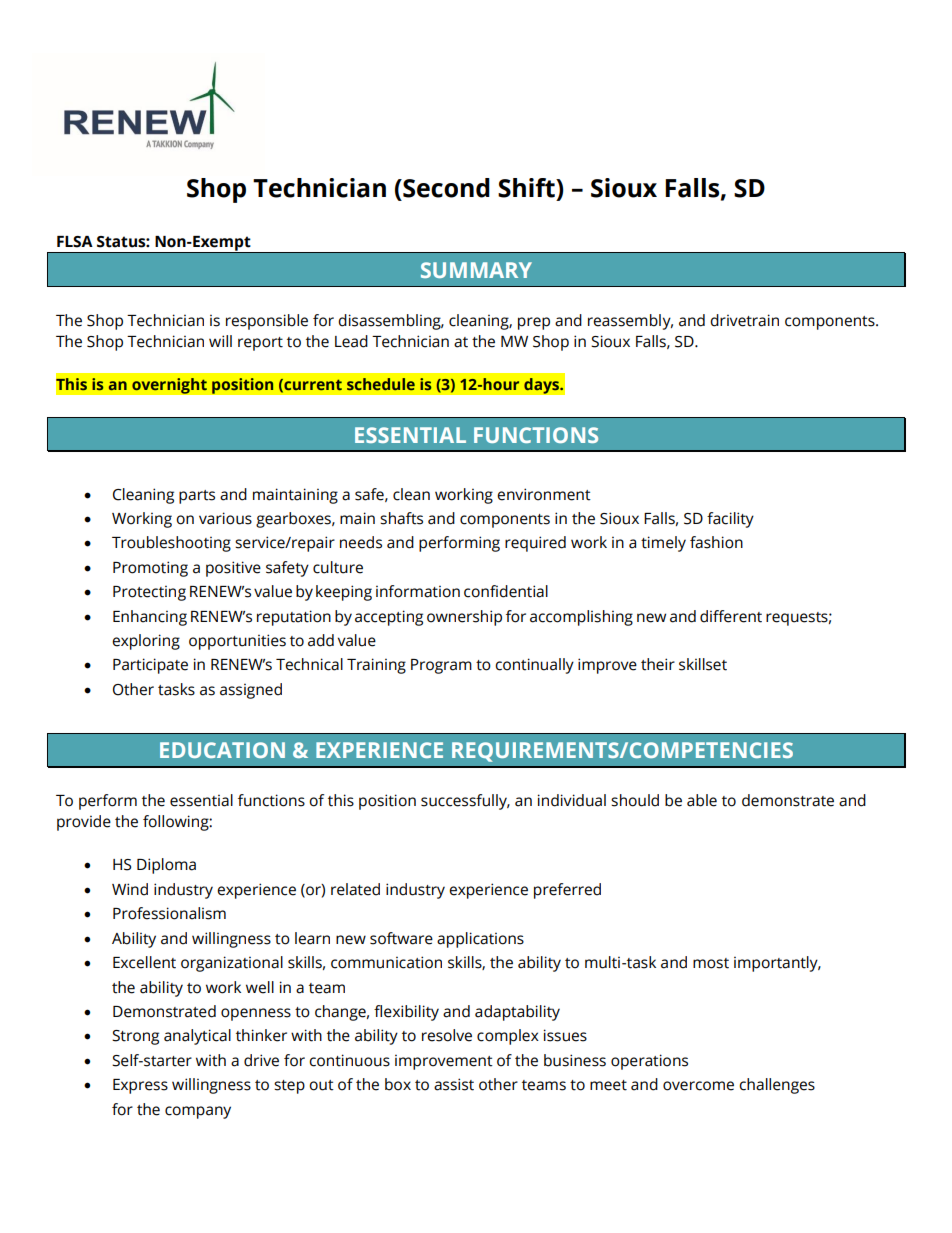  What do you see at coordinates (658, 664) in the screenshot?
I see `their` at bounding box center [658, 664].
